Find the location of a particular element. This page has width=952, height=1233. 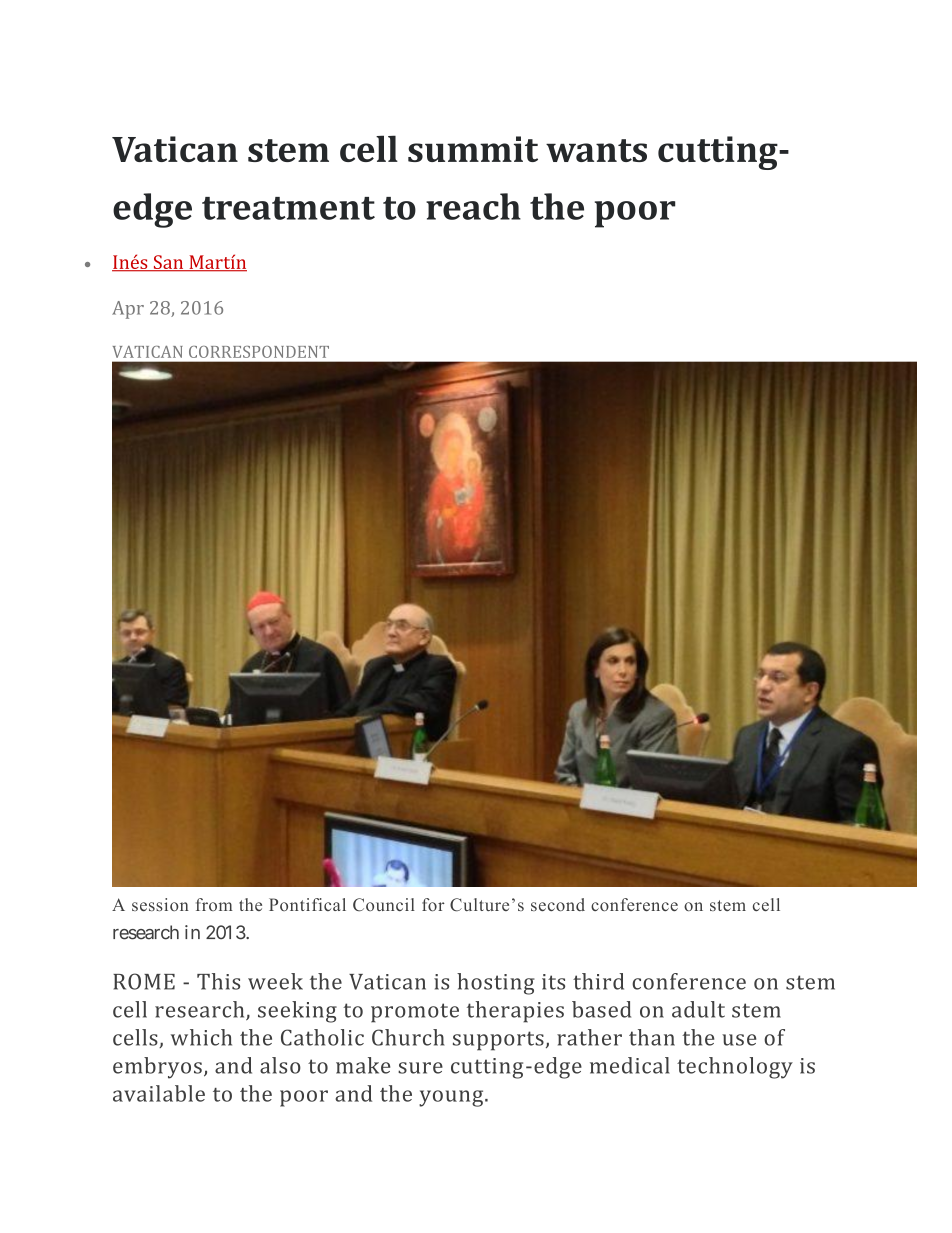

CORRESPONDENT is located at coordinates (259, 352).
